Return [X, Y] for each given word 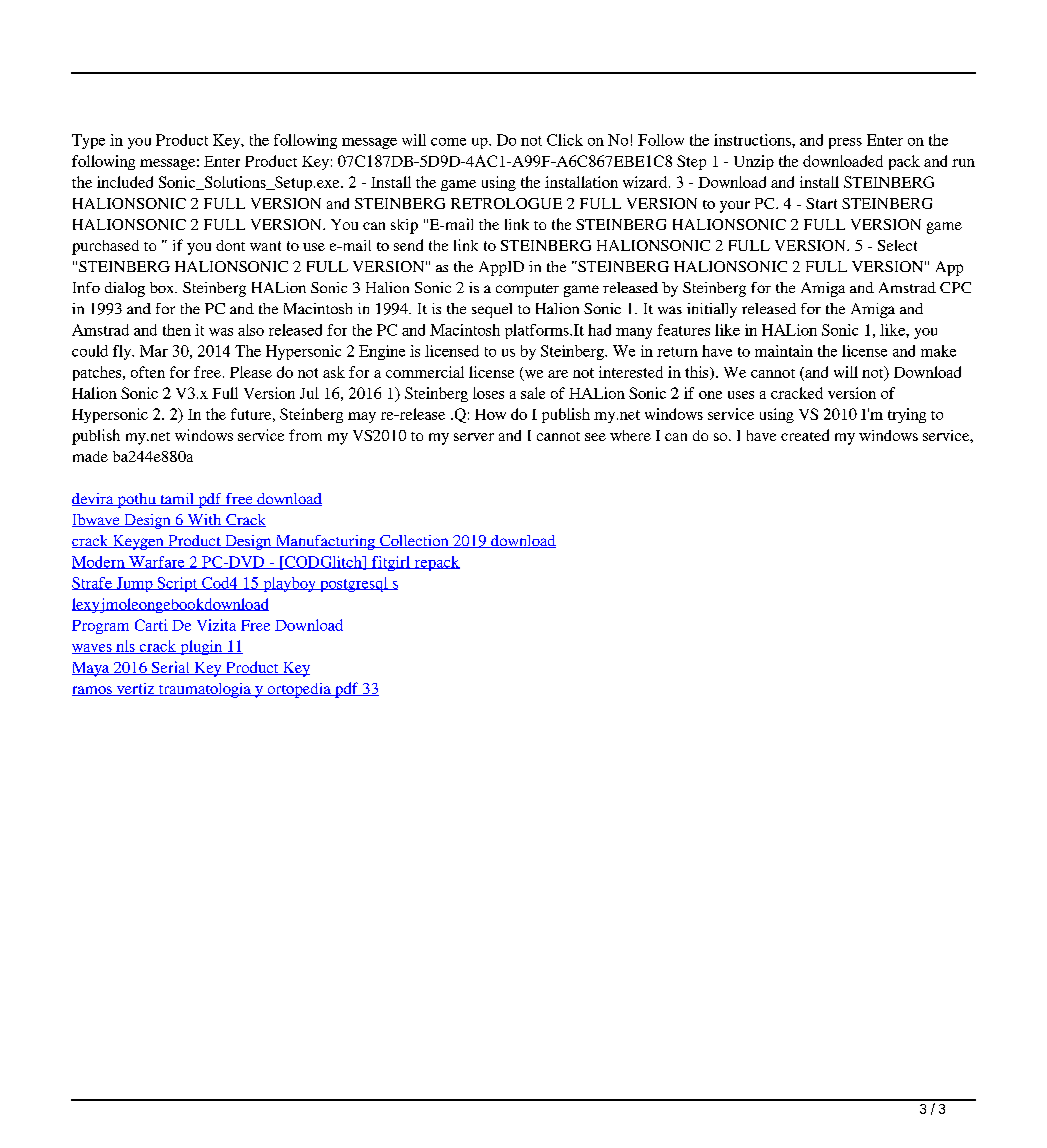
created [805, 435]
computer [527, 290]
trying [907, 415]
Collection [414, 541]
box [163, 287]
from [305, 435]
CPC [955, 287]
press [845, 143]
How [490, 414]
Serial [170, 668]
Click [565, 140]
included [125, 182]
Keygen [138, 542]
